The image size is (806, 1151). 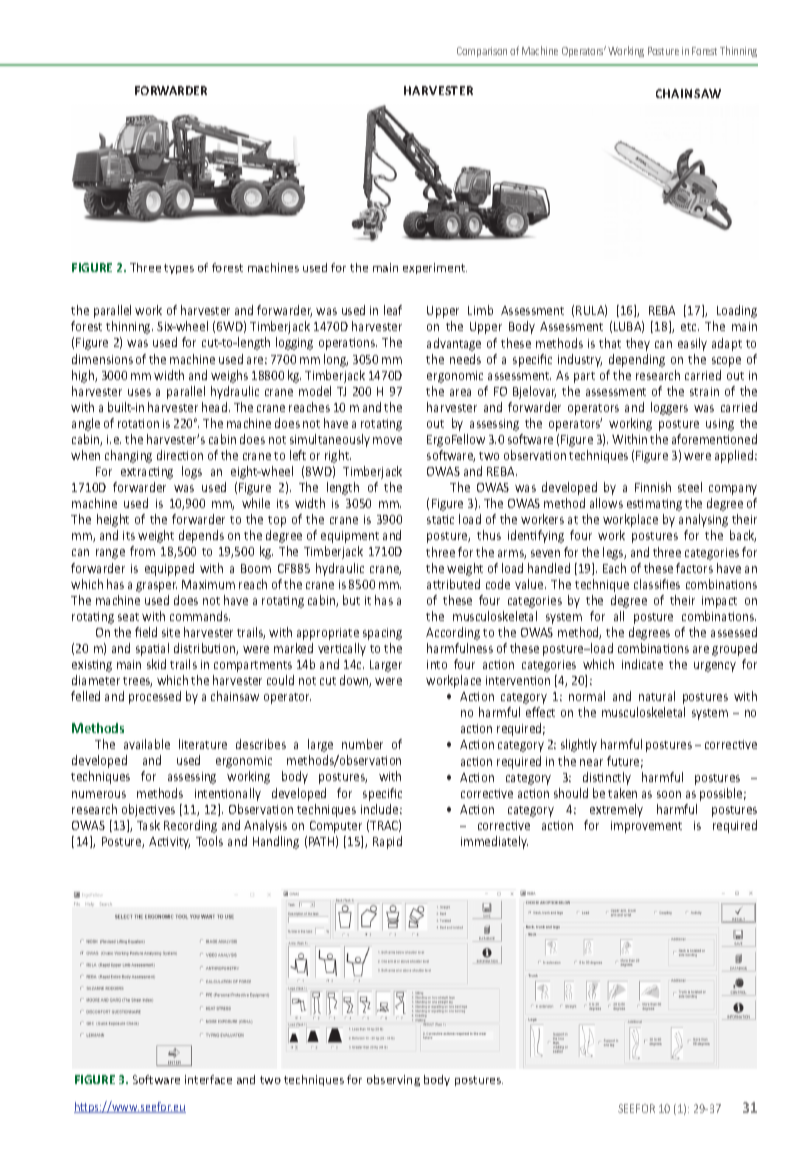 What do you see at coordinates (482, 52) in the page?
I see `Comparison` at bounding box center [482, 52].
